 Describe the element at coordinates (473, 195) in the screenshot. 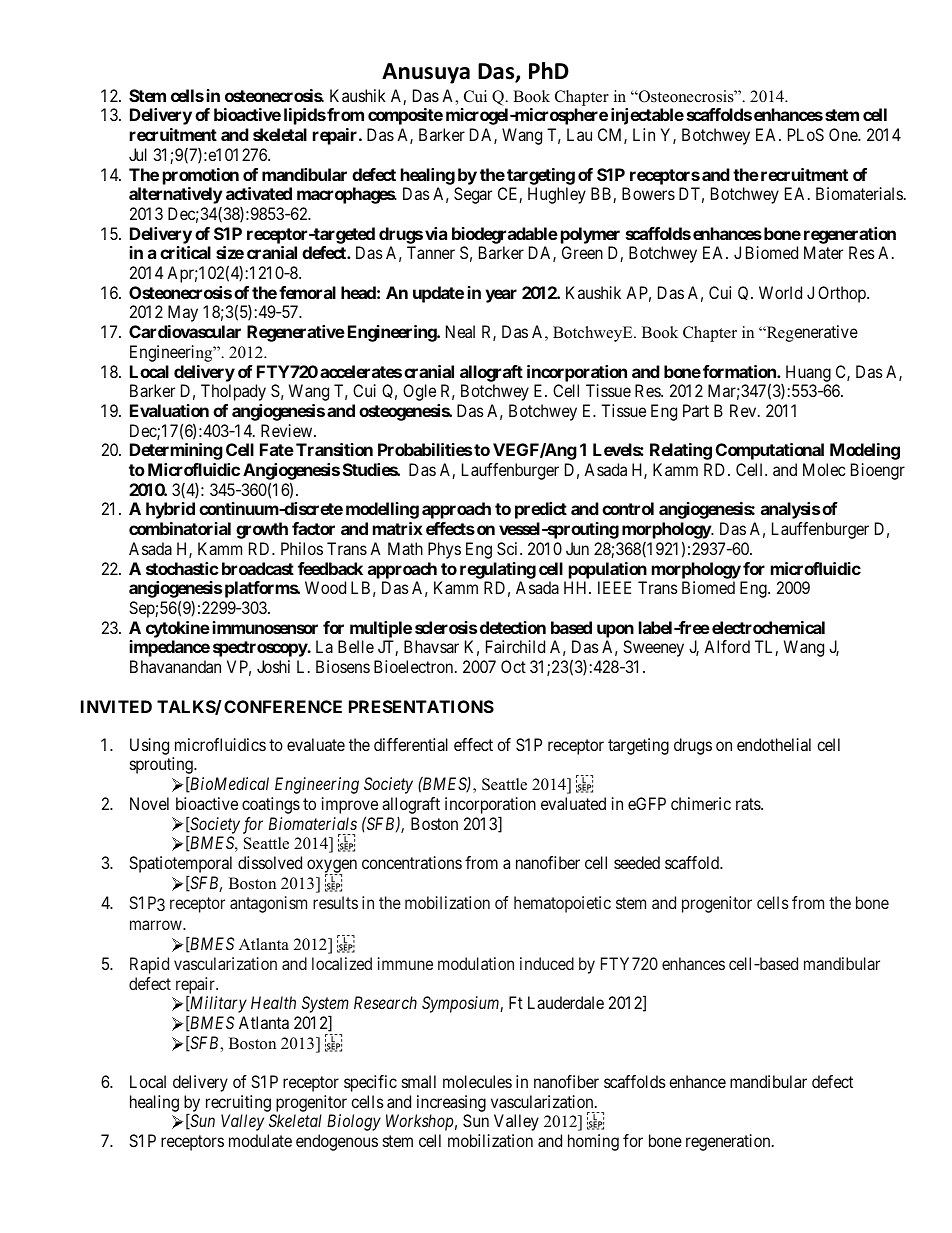

I see `Segar` at that location.
